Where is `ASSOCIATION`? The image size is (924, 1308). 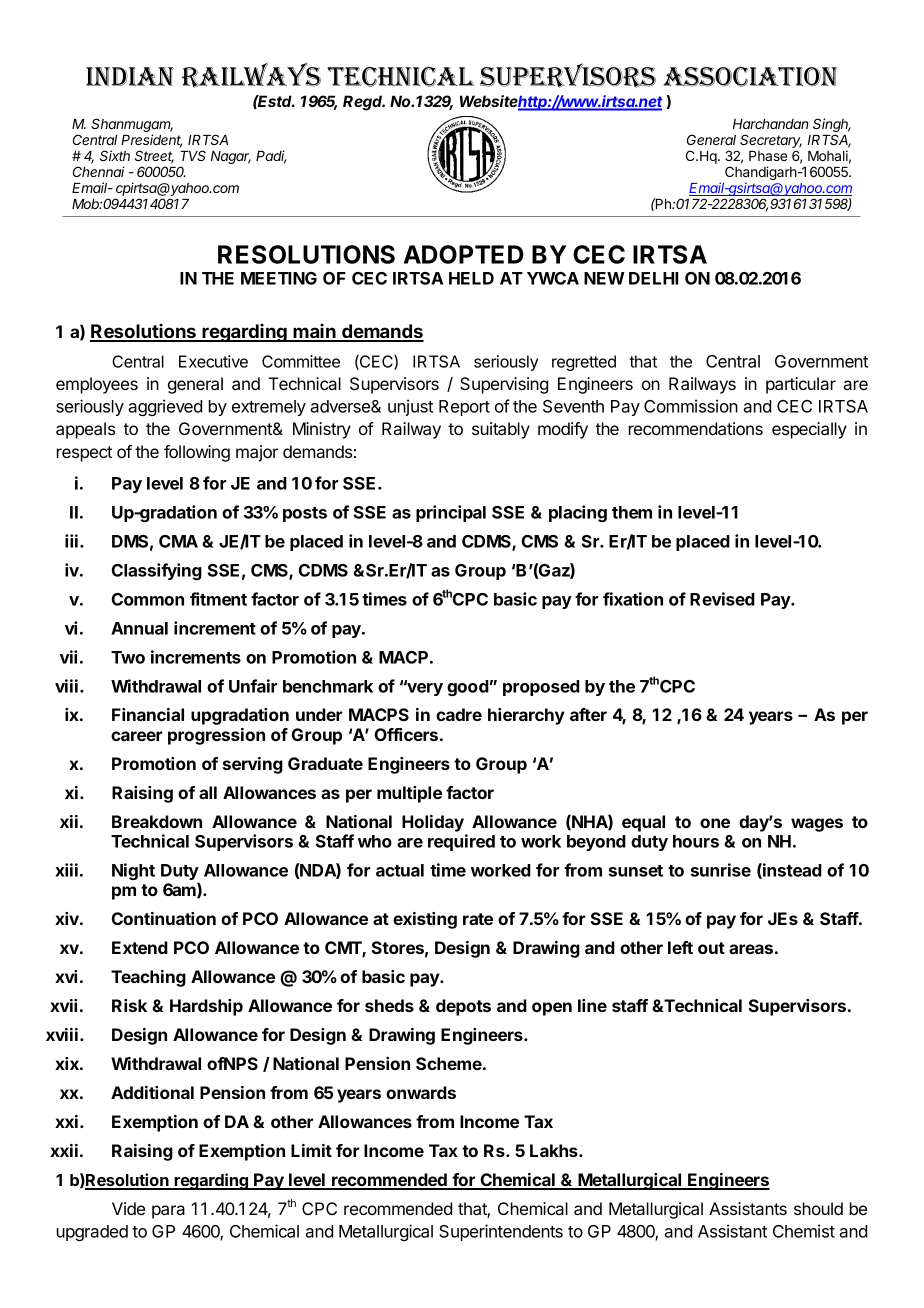
ASSOCIATION is located at coordinates (750, 77).
